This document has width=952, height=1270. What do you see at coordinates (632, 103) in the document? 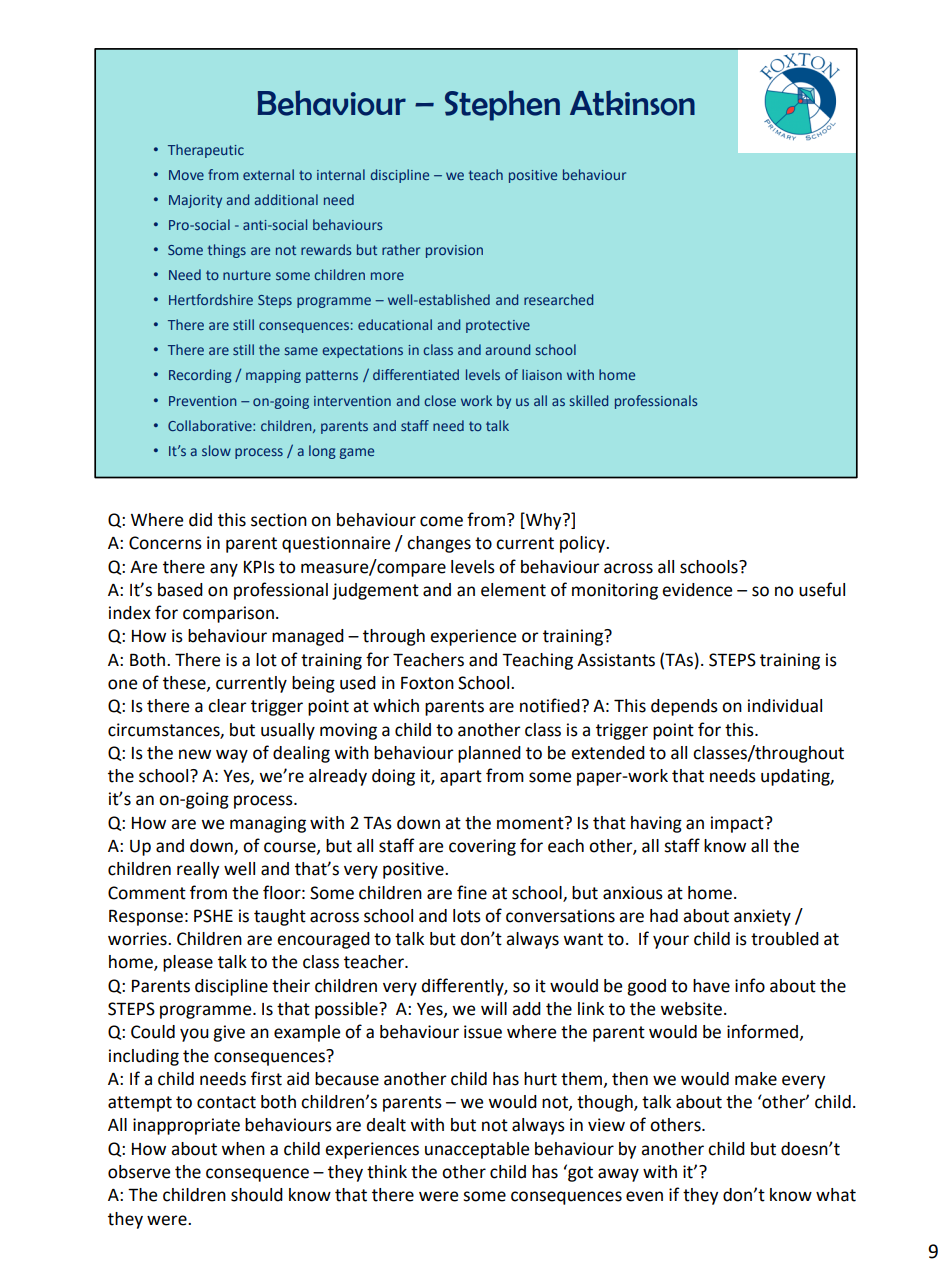
I see `Atkinson` at bounding box center [632, 103].
